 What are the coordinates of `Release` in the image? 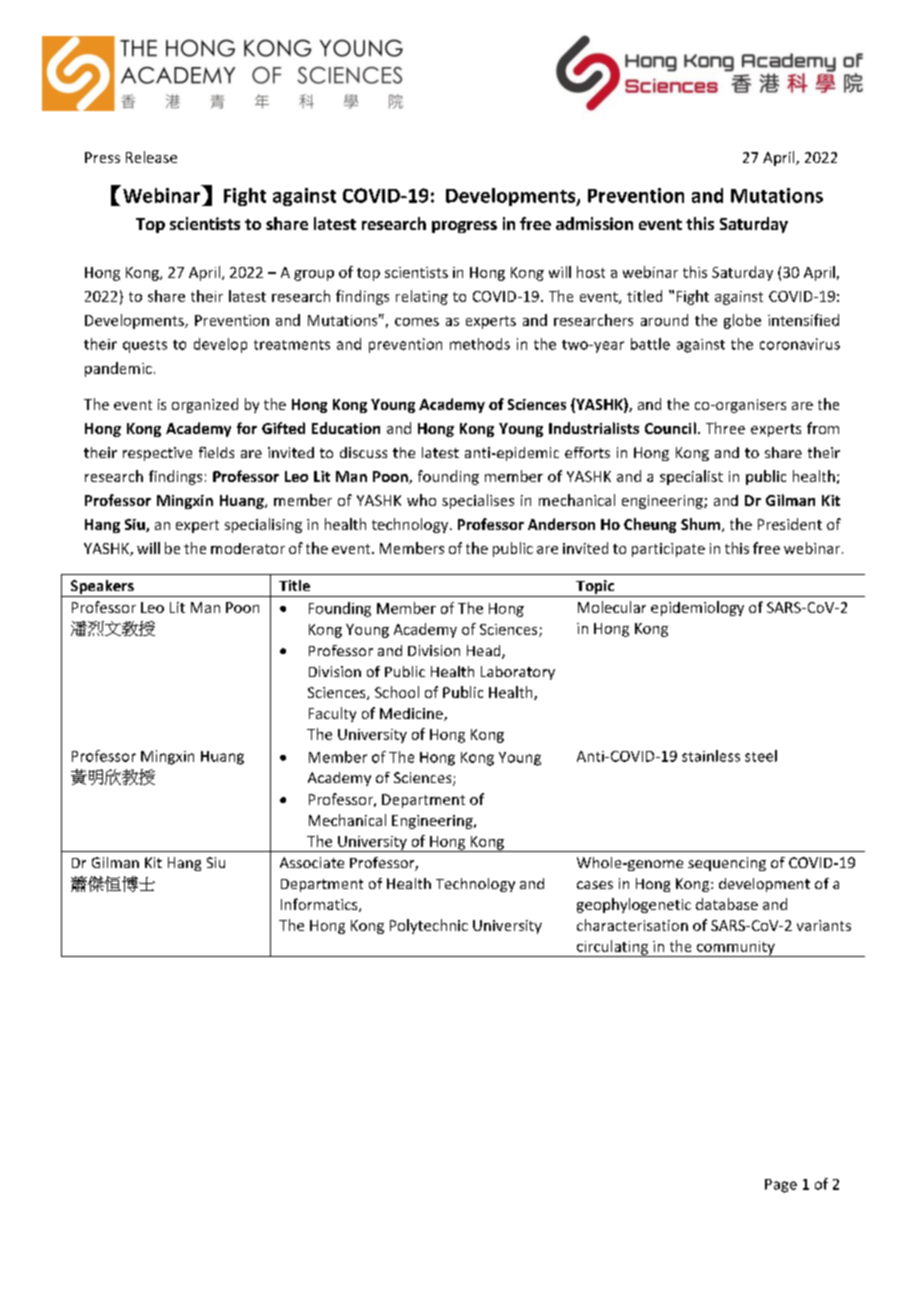 It's located at (151, 157).
